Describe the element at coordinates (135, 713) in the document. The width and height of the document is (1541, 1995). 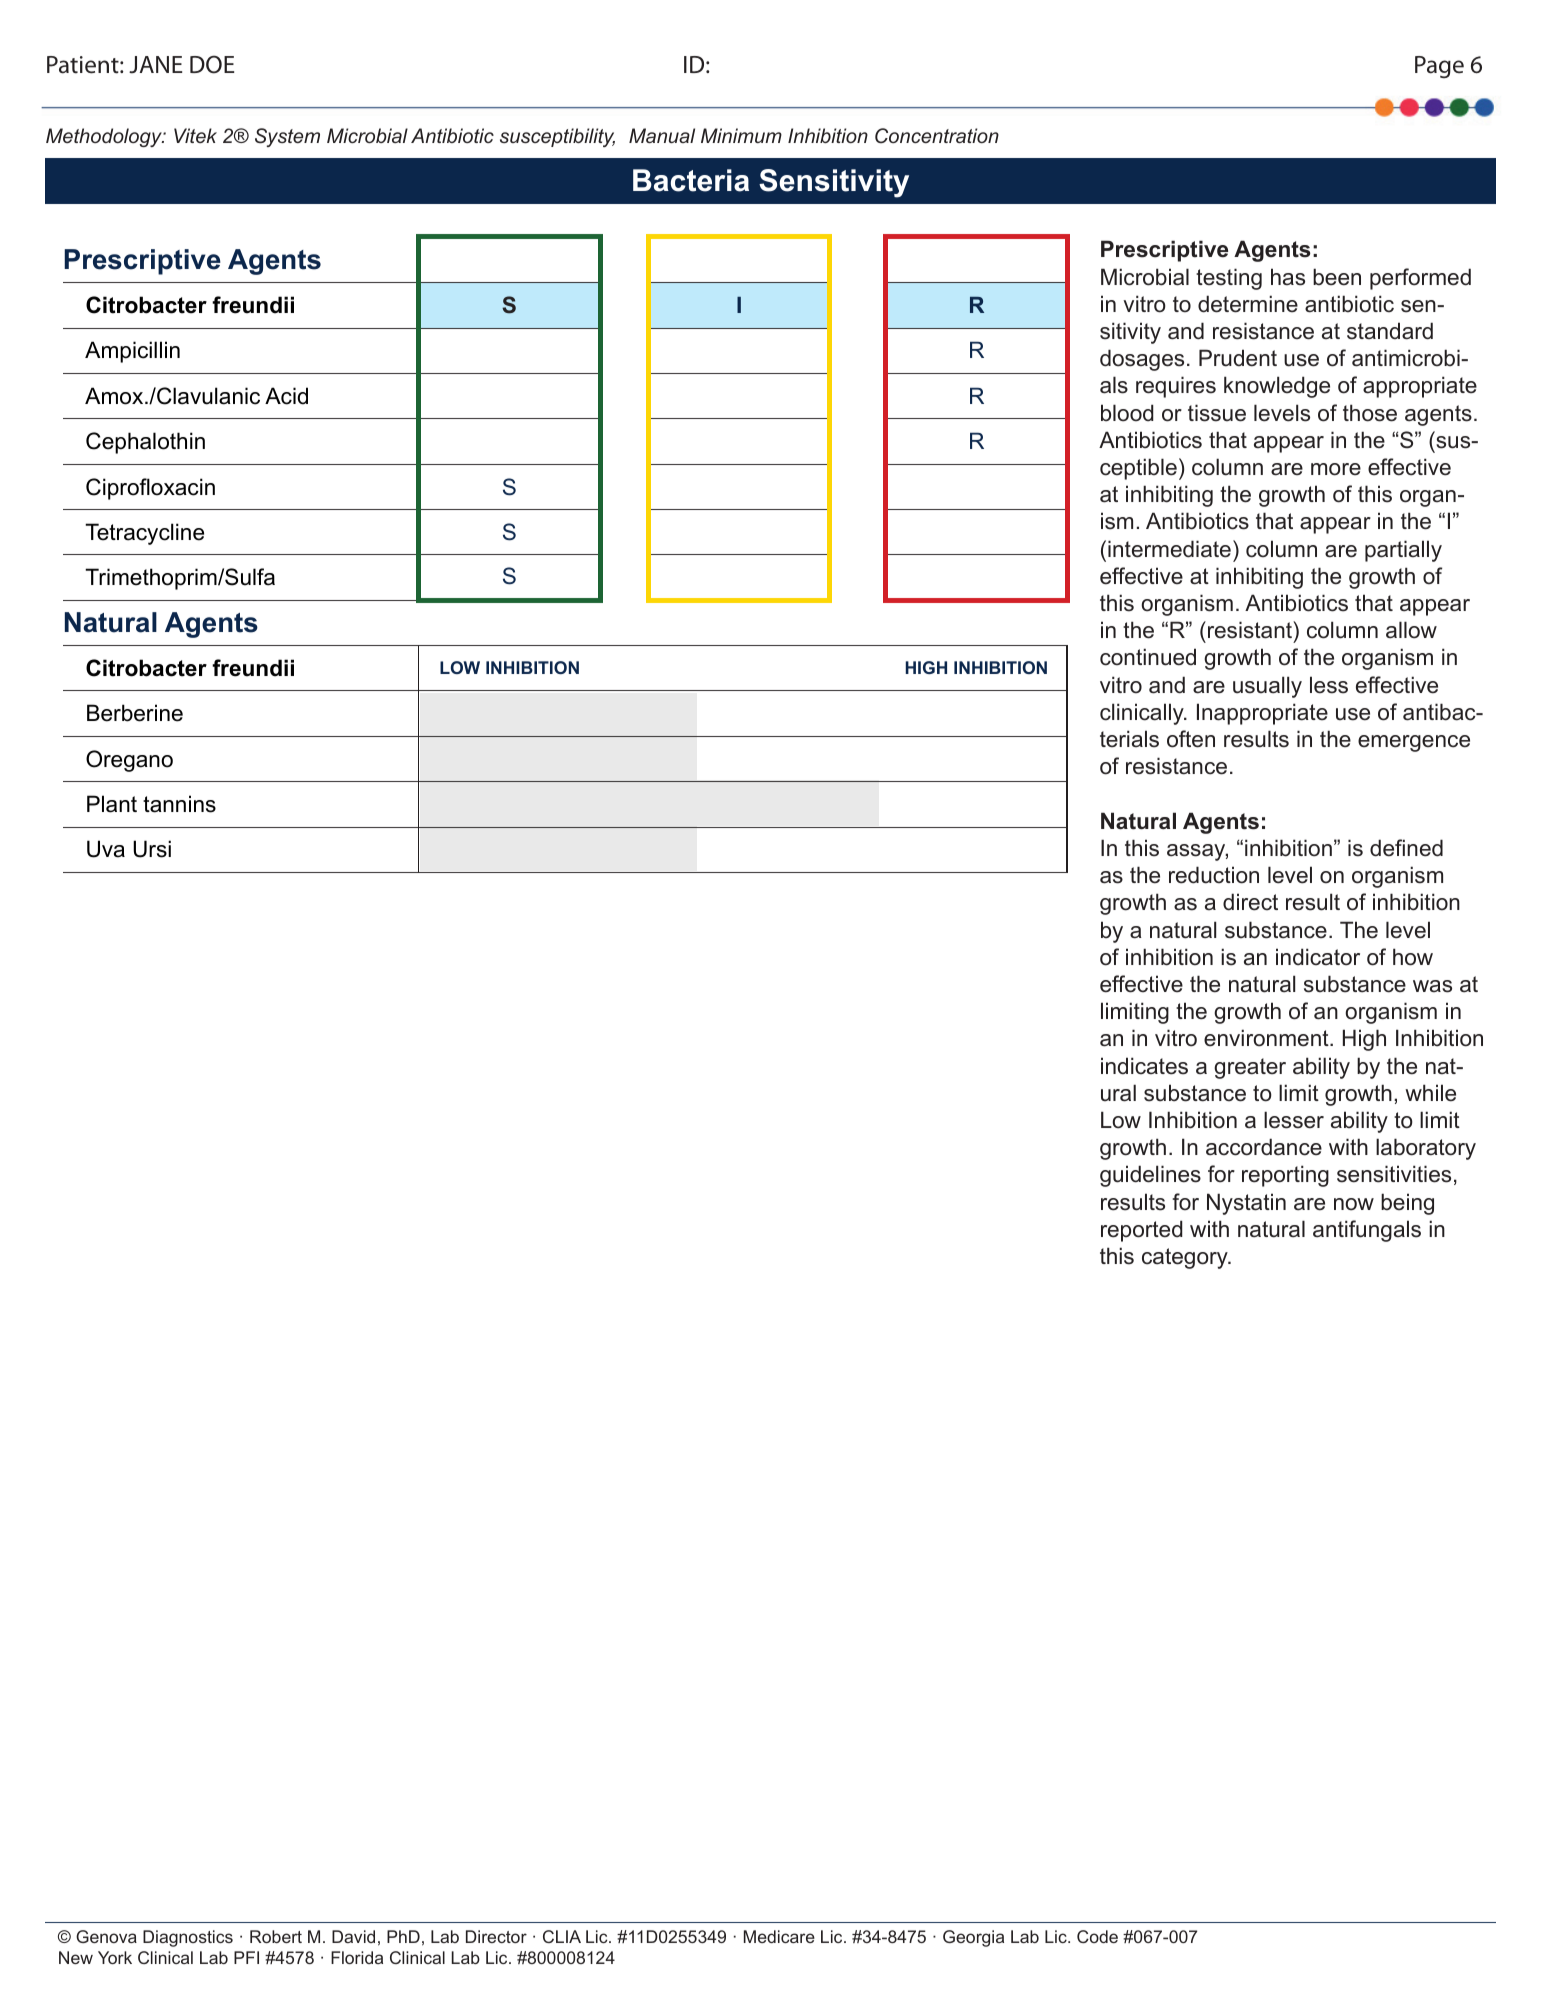
I see `Berberine` at that location.
